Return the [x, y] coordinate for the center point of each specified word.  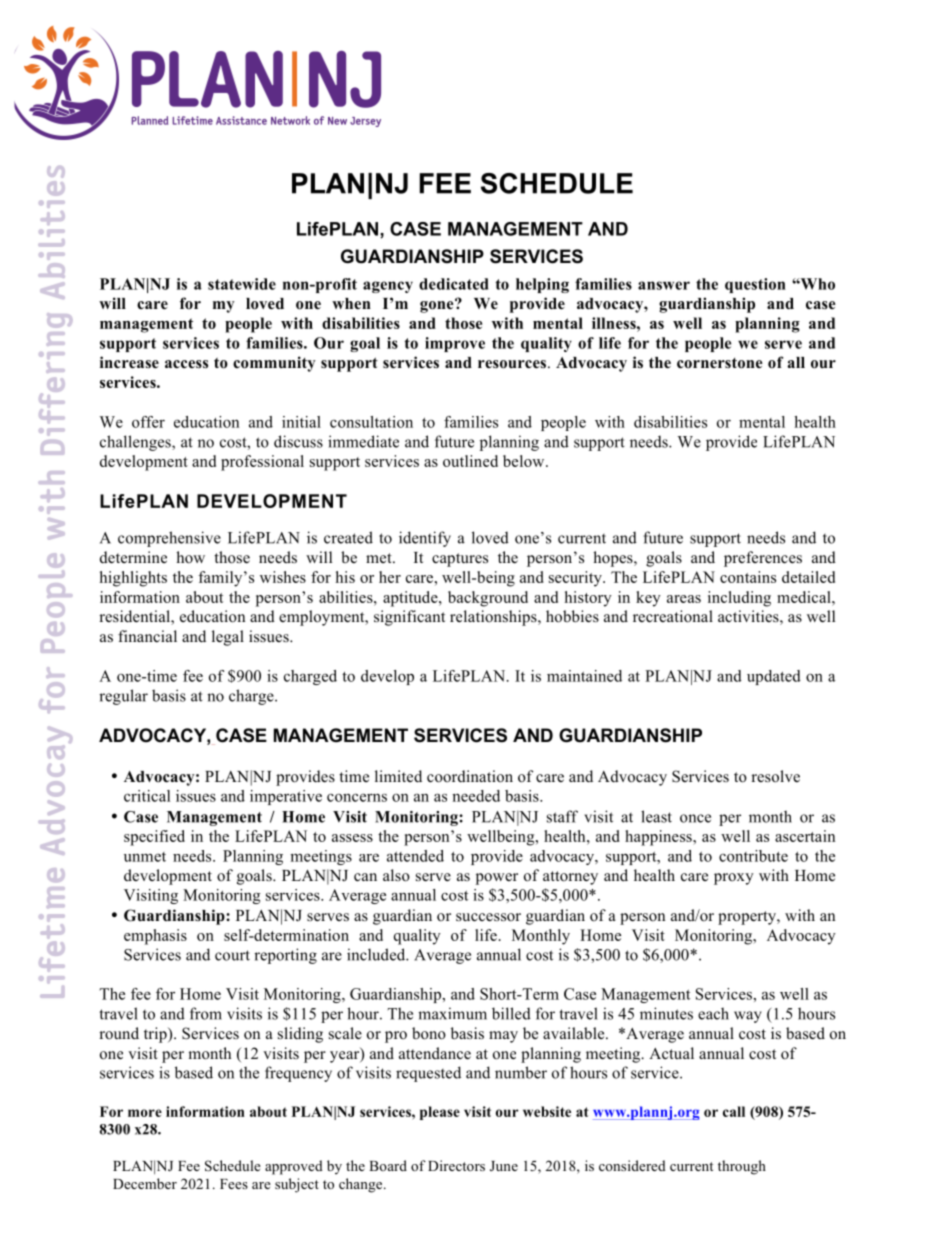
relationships [494, 618]
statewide [242, 284]
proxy [734, 879]
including [739, 599]
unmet [145, 857]
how [190, 557]
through [742, 1167]
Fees [234, 1184]
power [497, 879]
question [755, 285]
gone [438, 306]
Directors [456, 1165]
